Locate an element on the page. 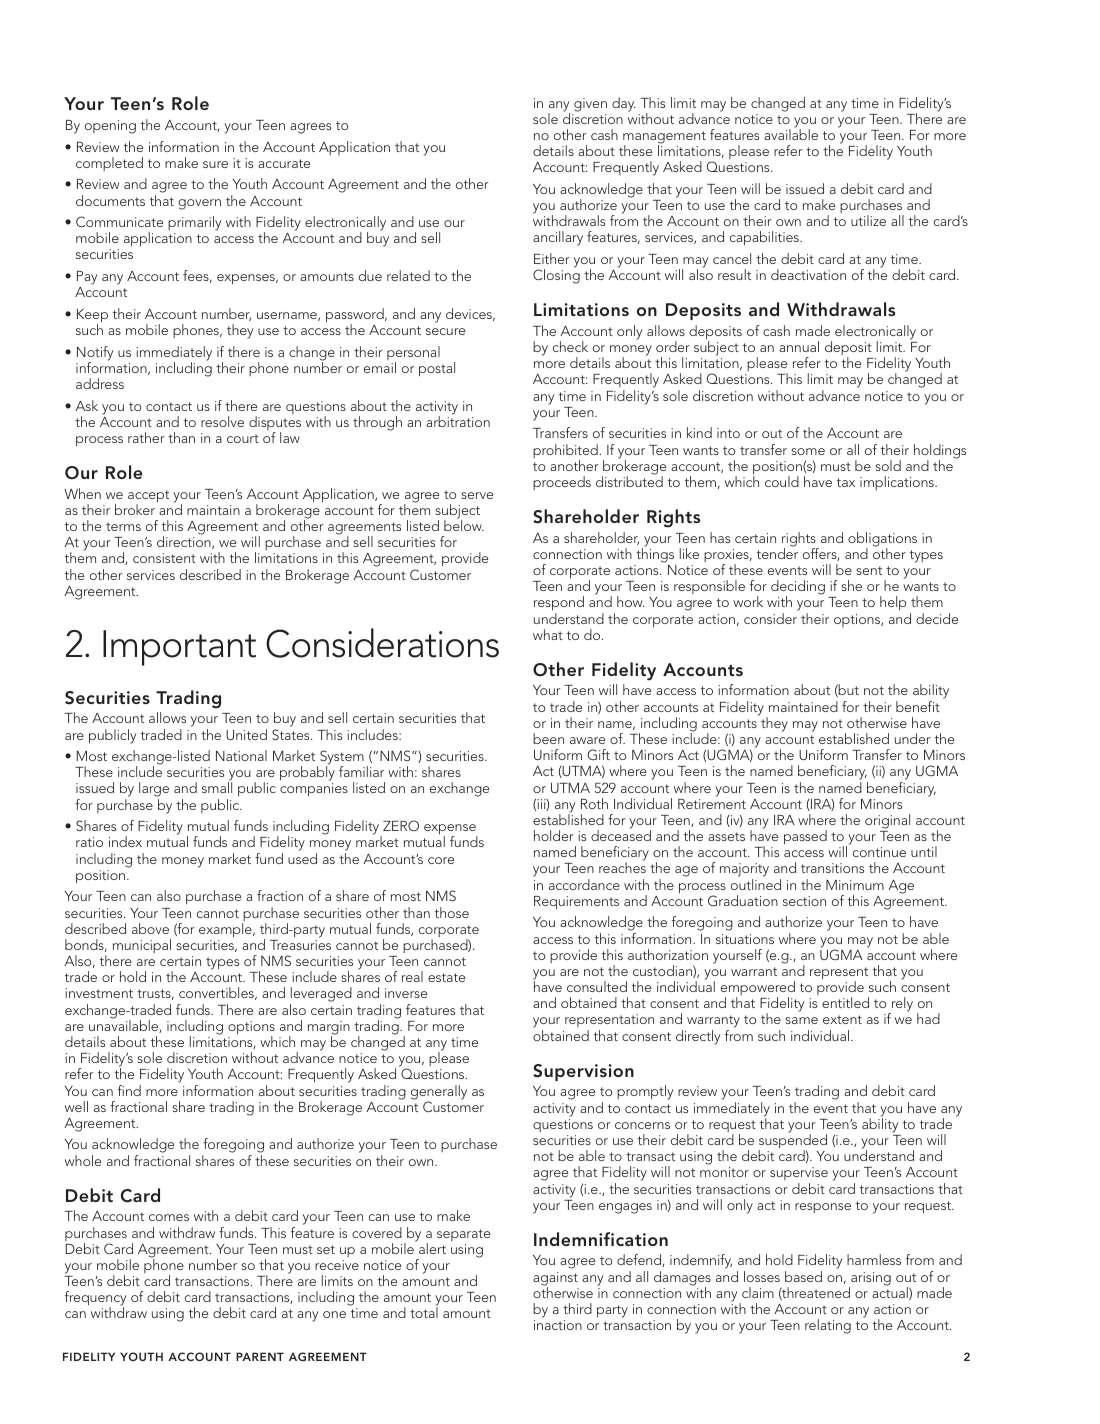 The image size is (1100, 1424). postal is located at coordinates (437, 369).
